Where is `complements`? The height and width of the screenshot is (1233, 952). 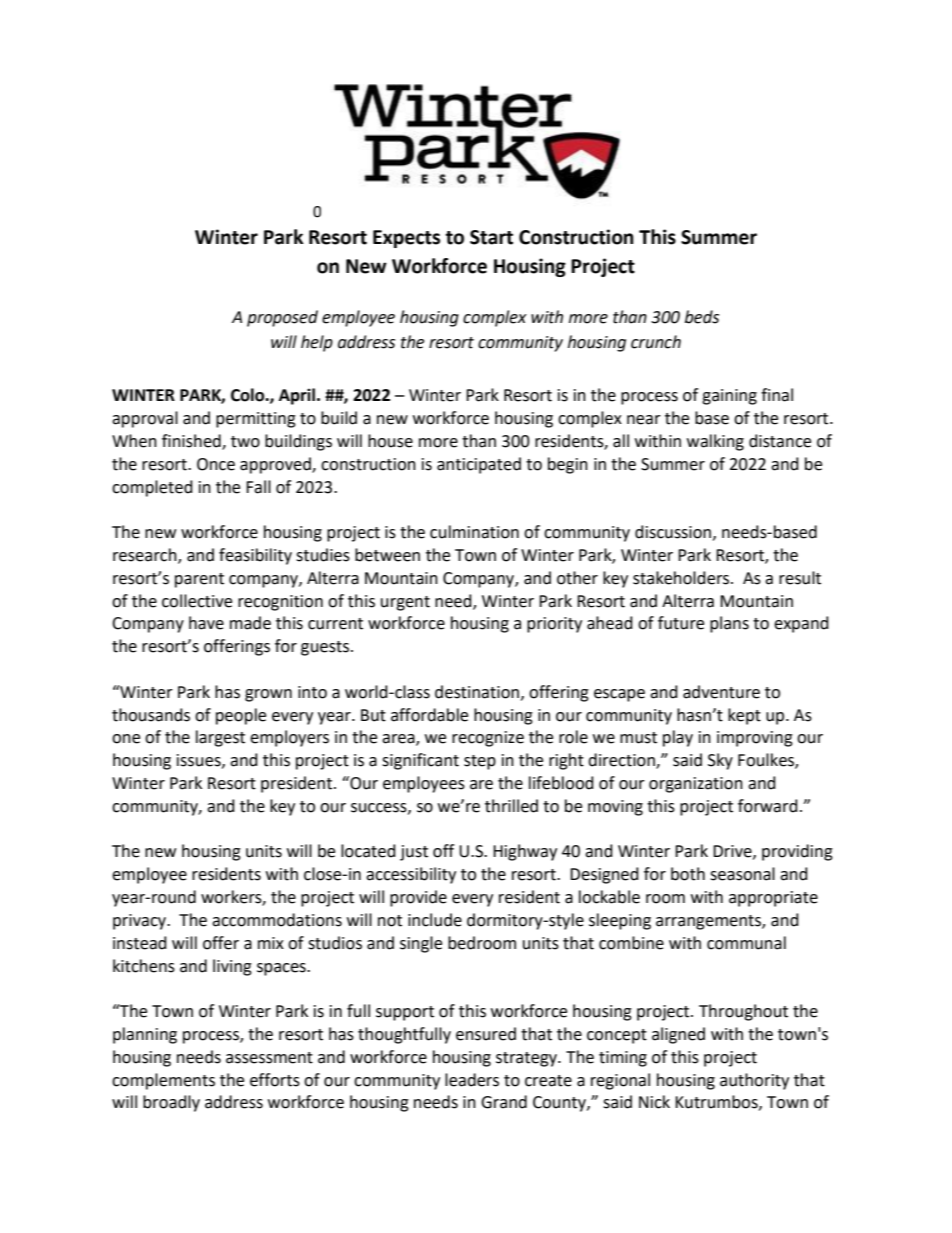 complements is located at coordinates (163, 1081).
